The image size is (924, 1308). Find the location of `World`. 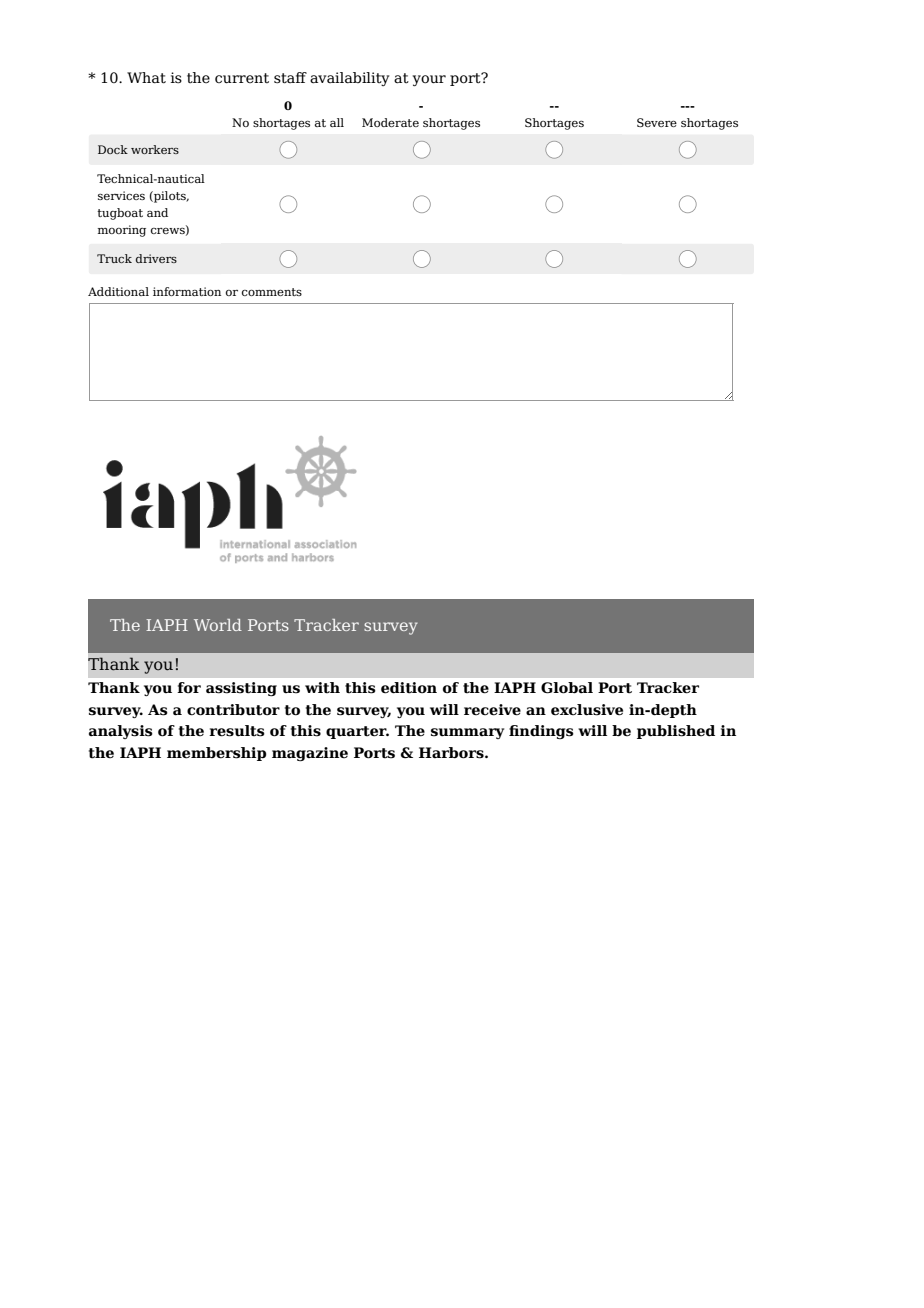

World is located at coordinates (218, 625).
